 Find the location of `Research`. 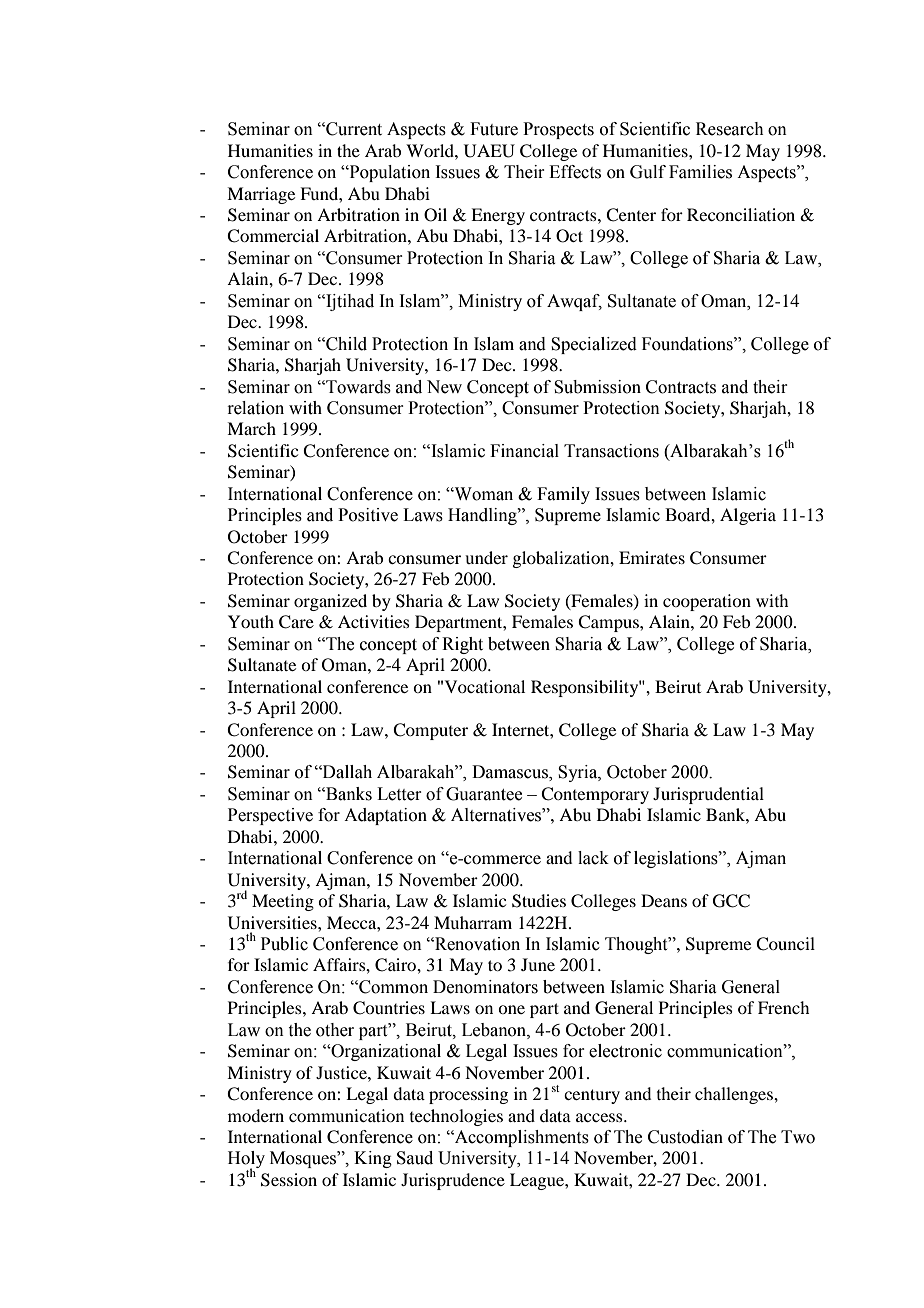

Research is located at coordinates (730, 129).
